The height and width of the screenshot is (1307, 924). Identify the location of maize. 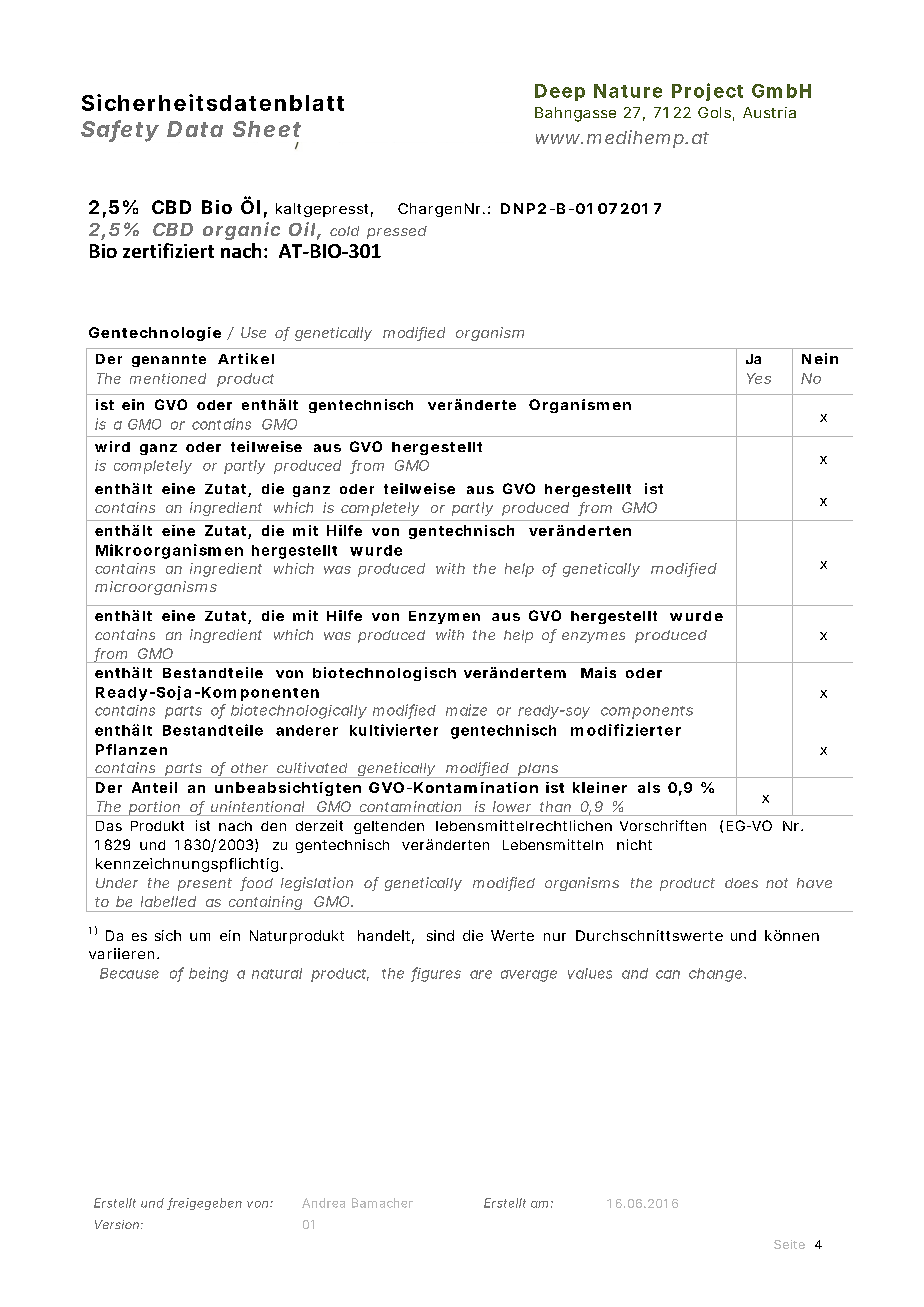
(466, 710).
